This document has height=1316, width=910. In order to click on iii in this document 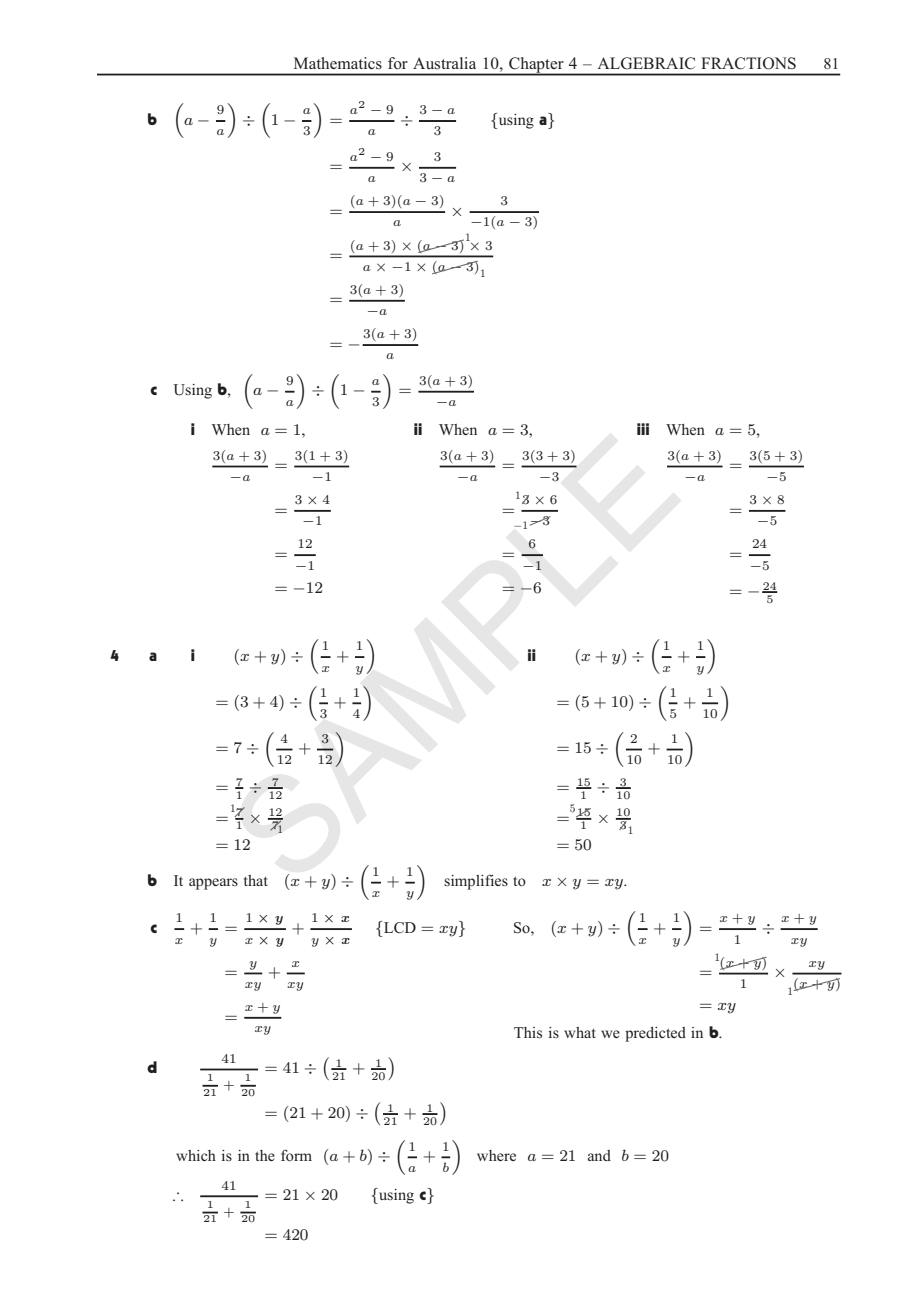, I will do `click(643, 429)`.
